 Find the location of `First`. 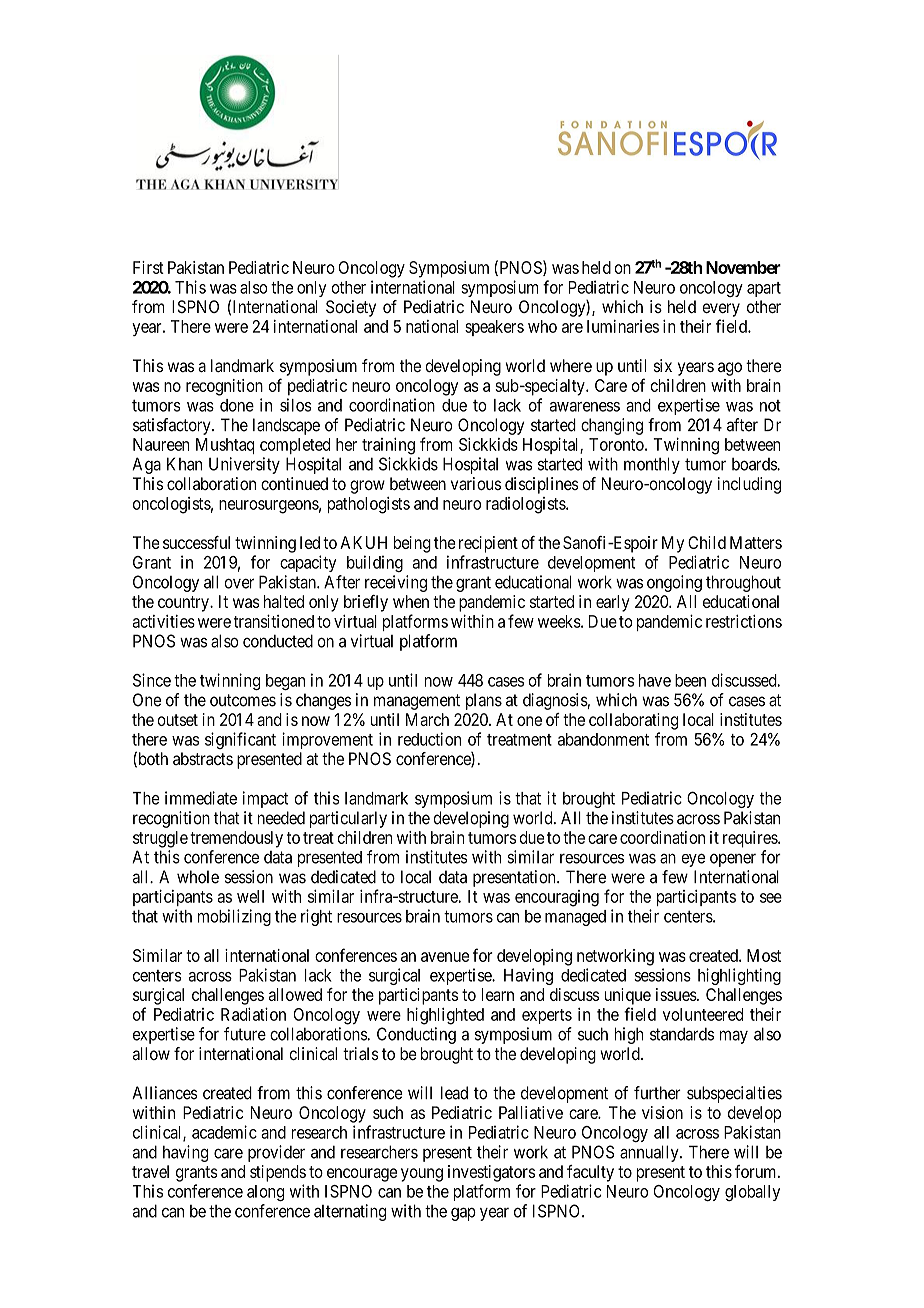

First is located at coordinates (148, 267).
